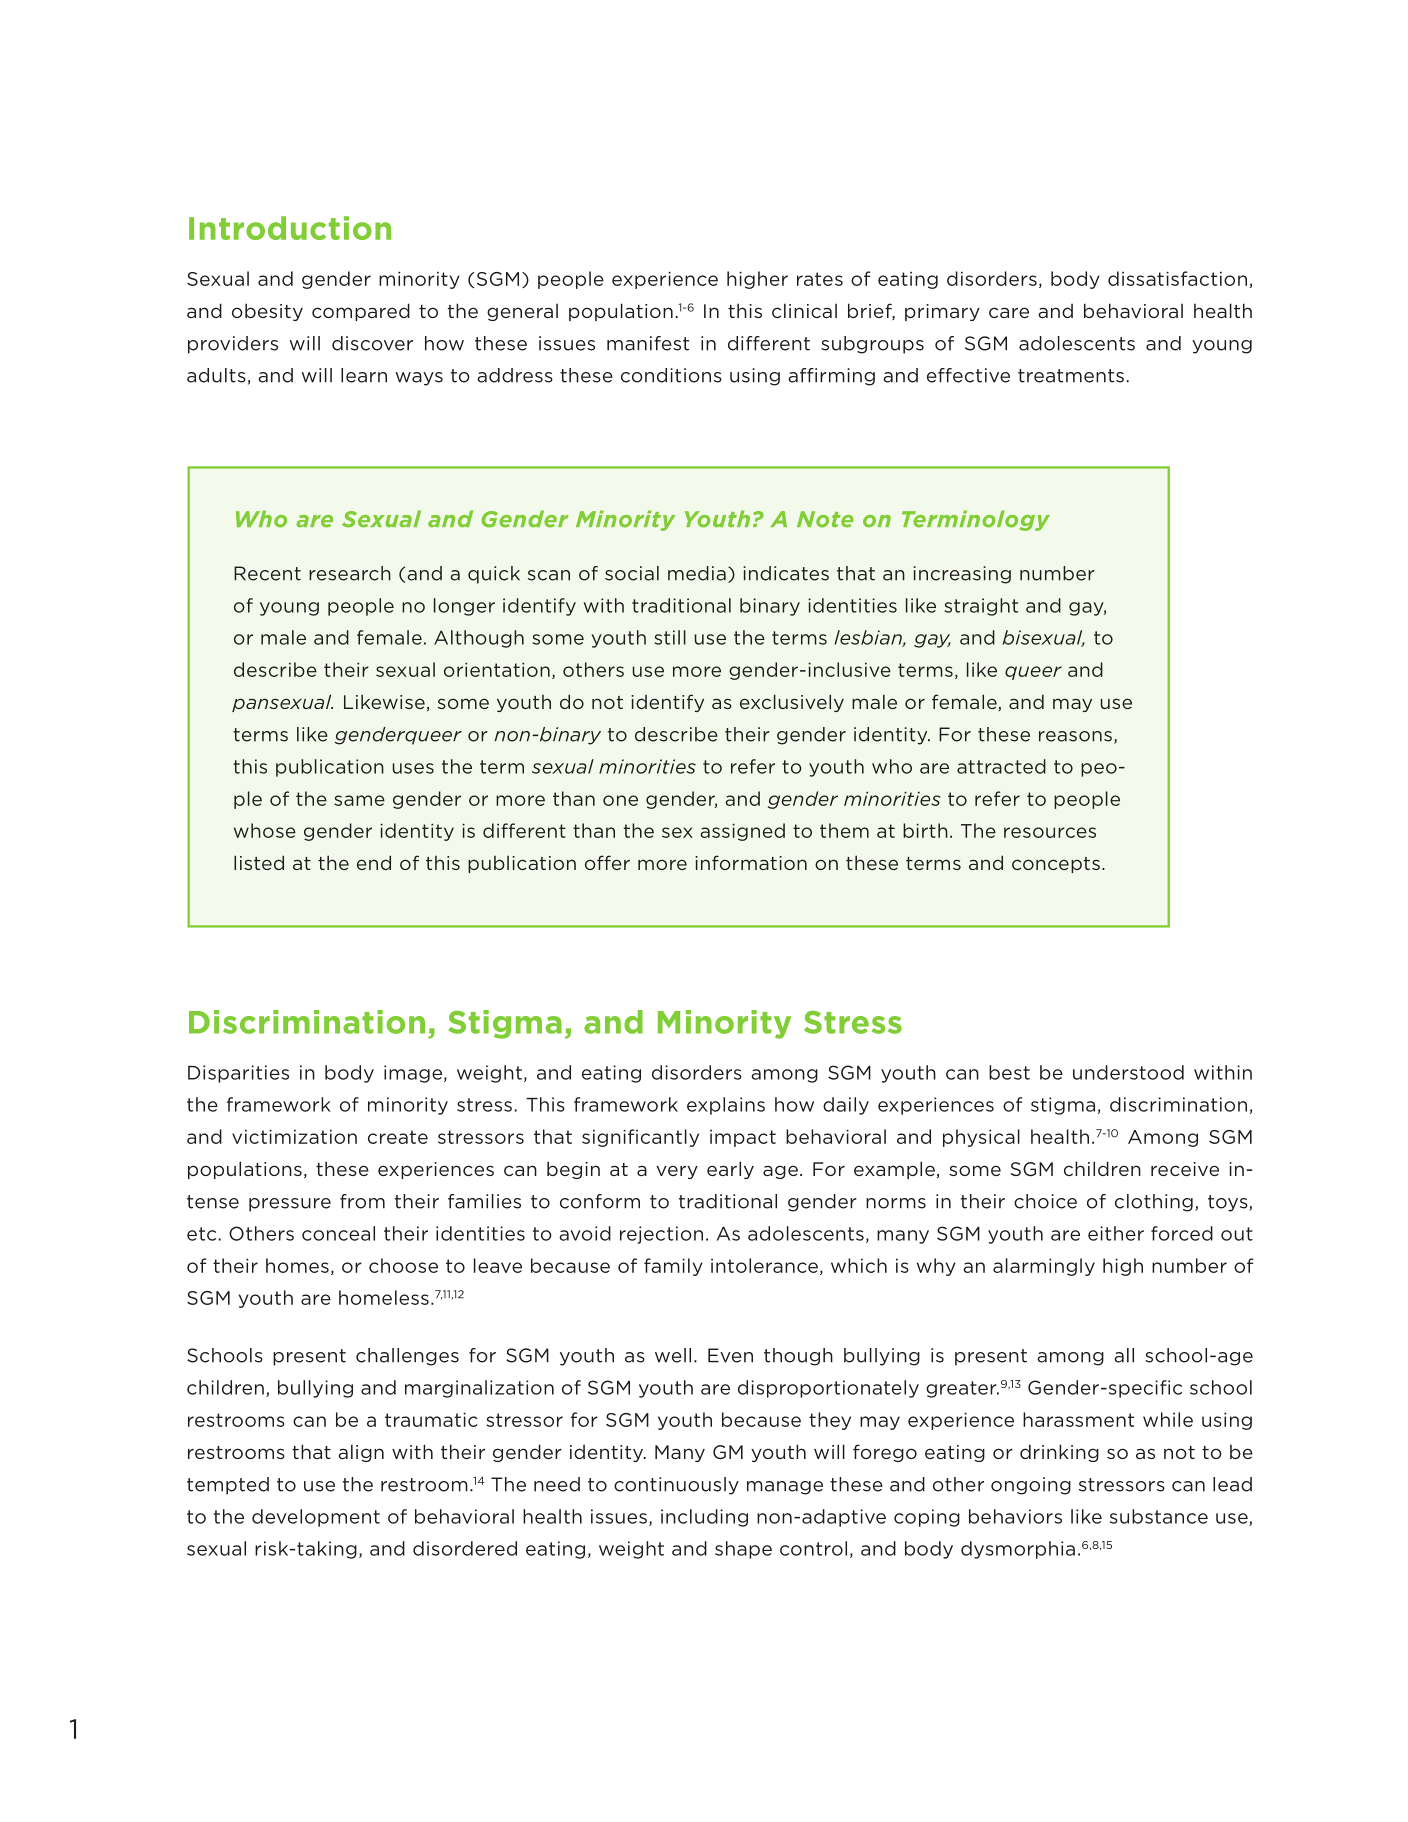 Image resolution: width=1408 pixels, height=1822 pixels. Describe the element at coordinates (751, 862) in the screenshot. I see `information` at that location.
